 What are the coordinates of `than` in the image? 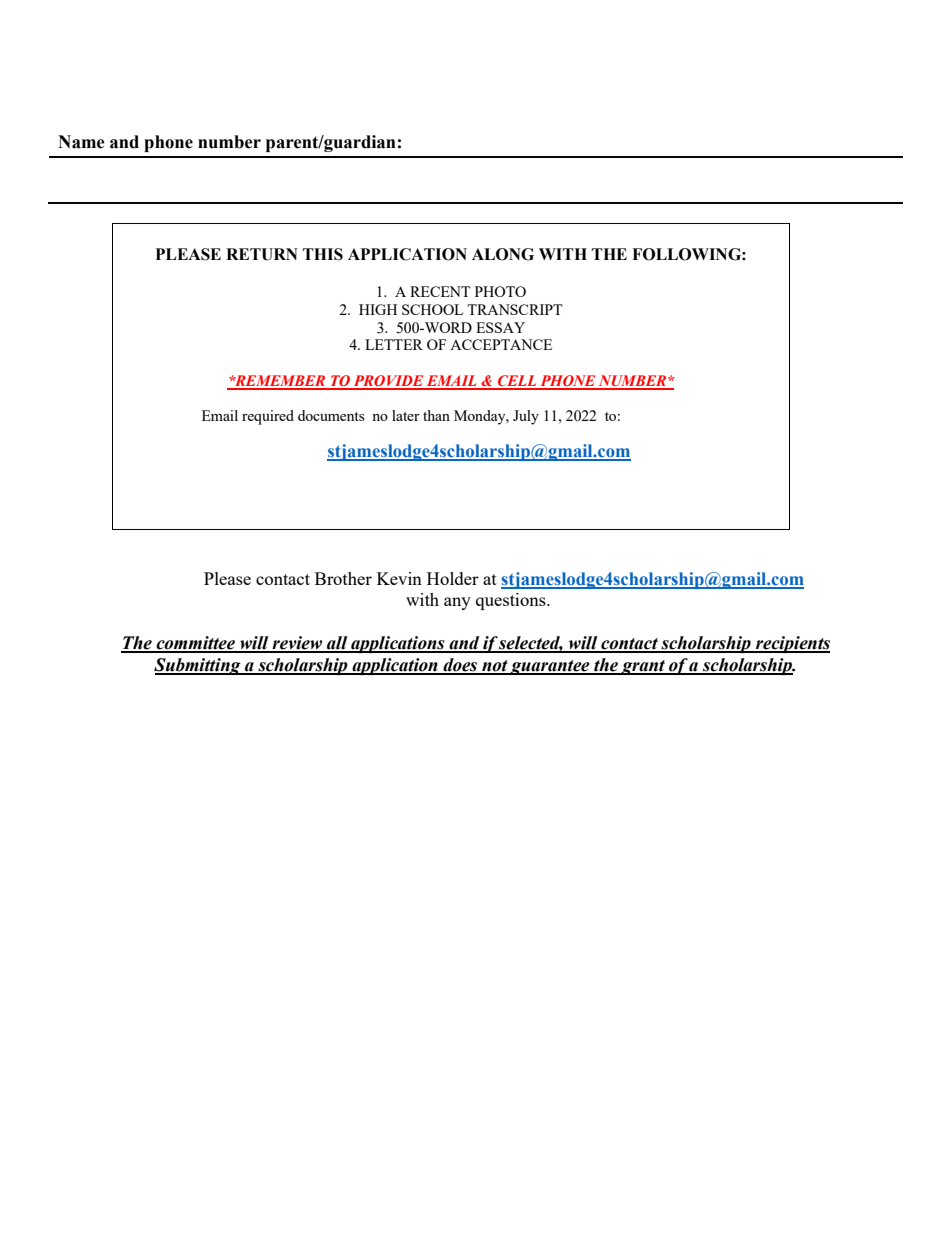 It's located at (436, 415).
